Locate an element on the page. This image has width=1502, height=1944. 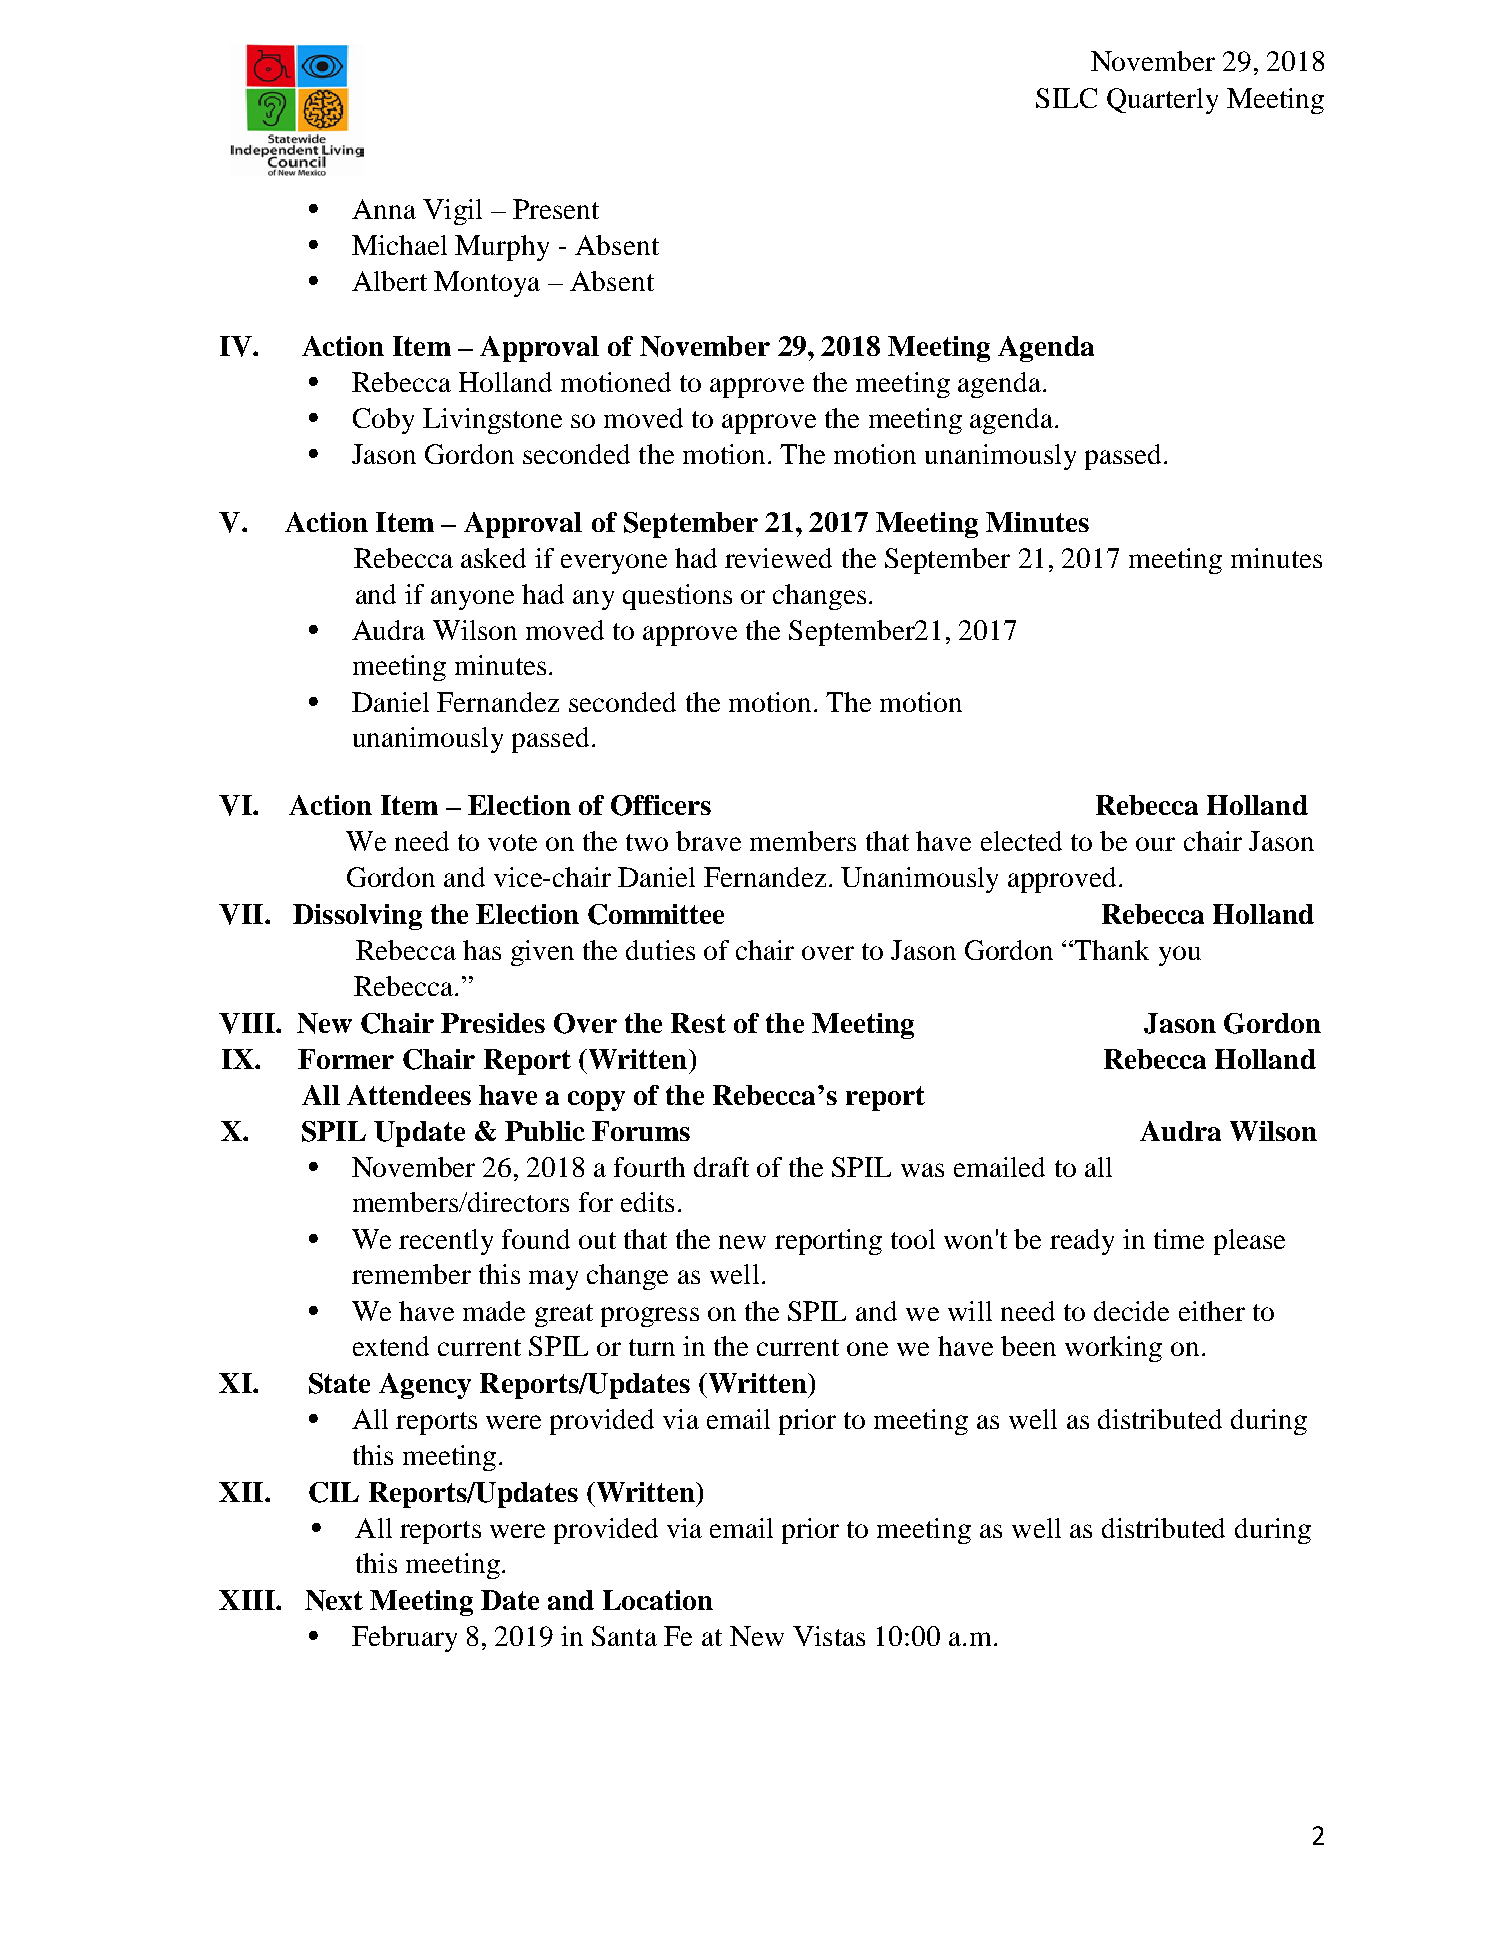
Vistas is located at coordinates (829, 1636).
